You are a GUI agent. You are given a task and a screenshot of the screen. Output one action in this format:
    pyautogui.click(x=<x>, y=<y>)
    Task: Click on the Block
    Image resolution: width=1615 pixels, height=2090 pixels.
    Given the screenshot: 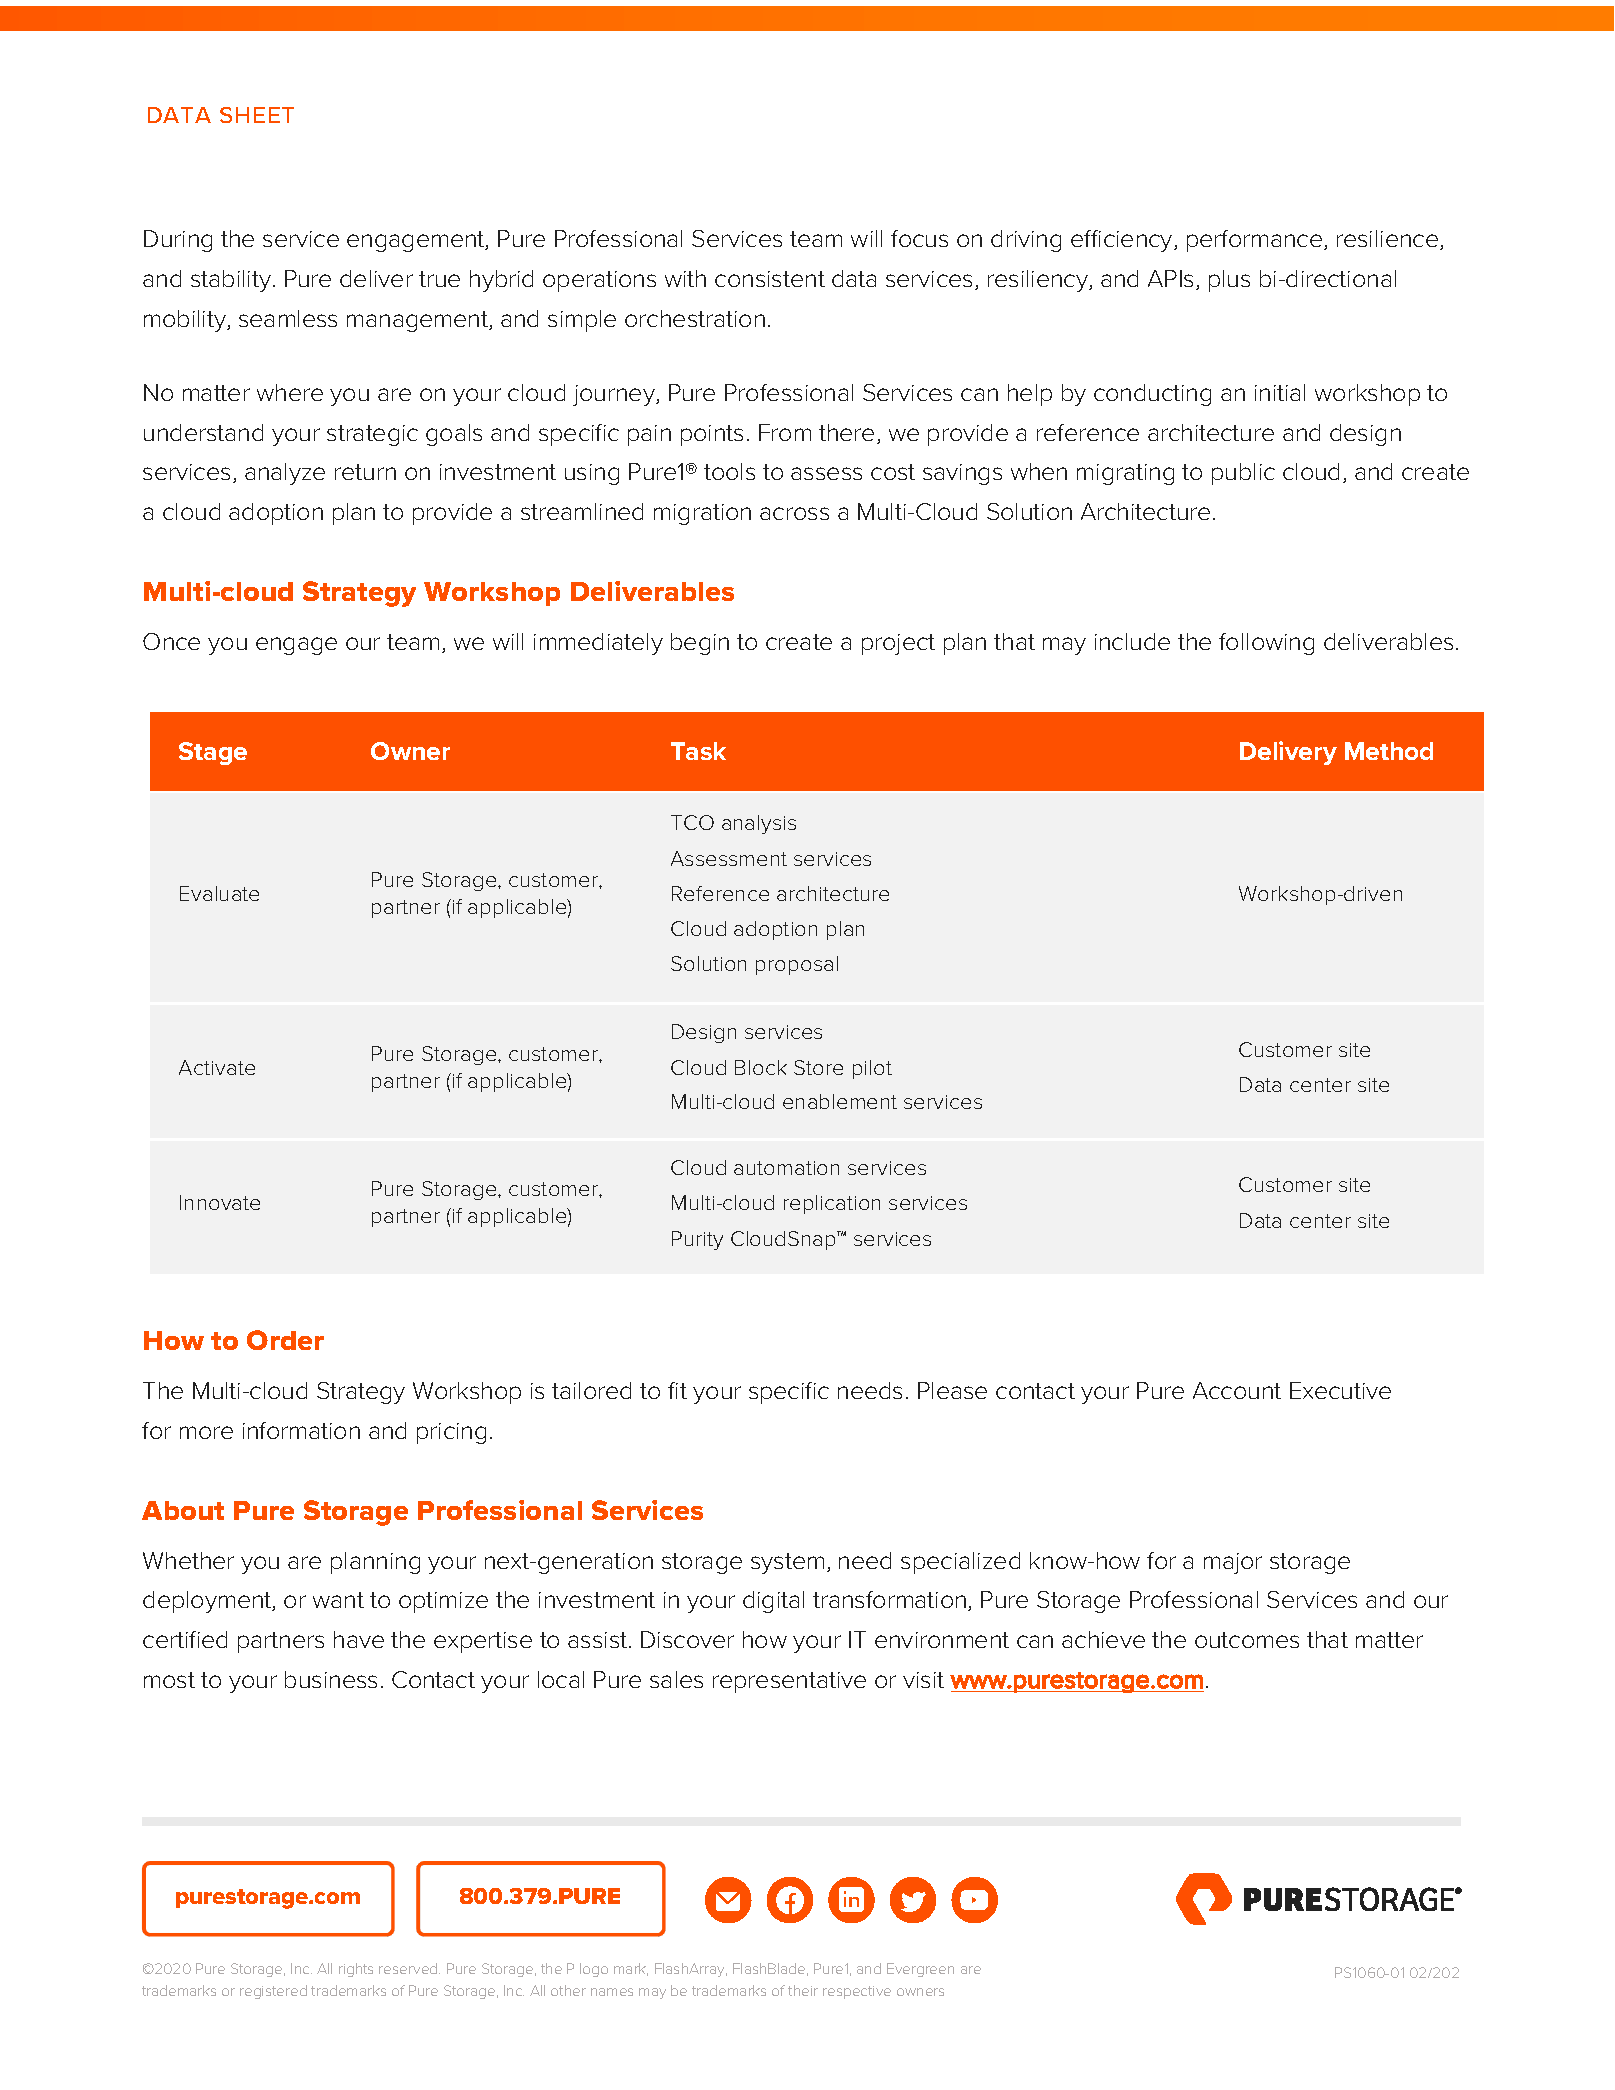 What is the action you would take?
    pyautogui.click(x=761, y=1067)
